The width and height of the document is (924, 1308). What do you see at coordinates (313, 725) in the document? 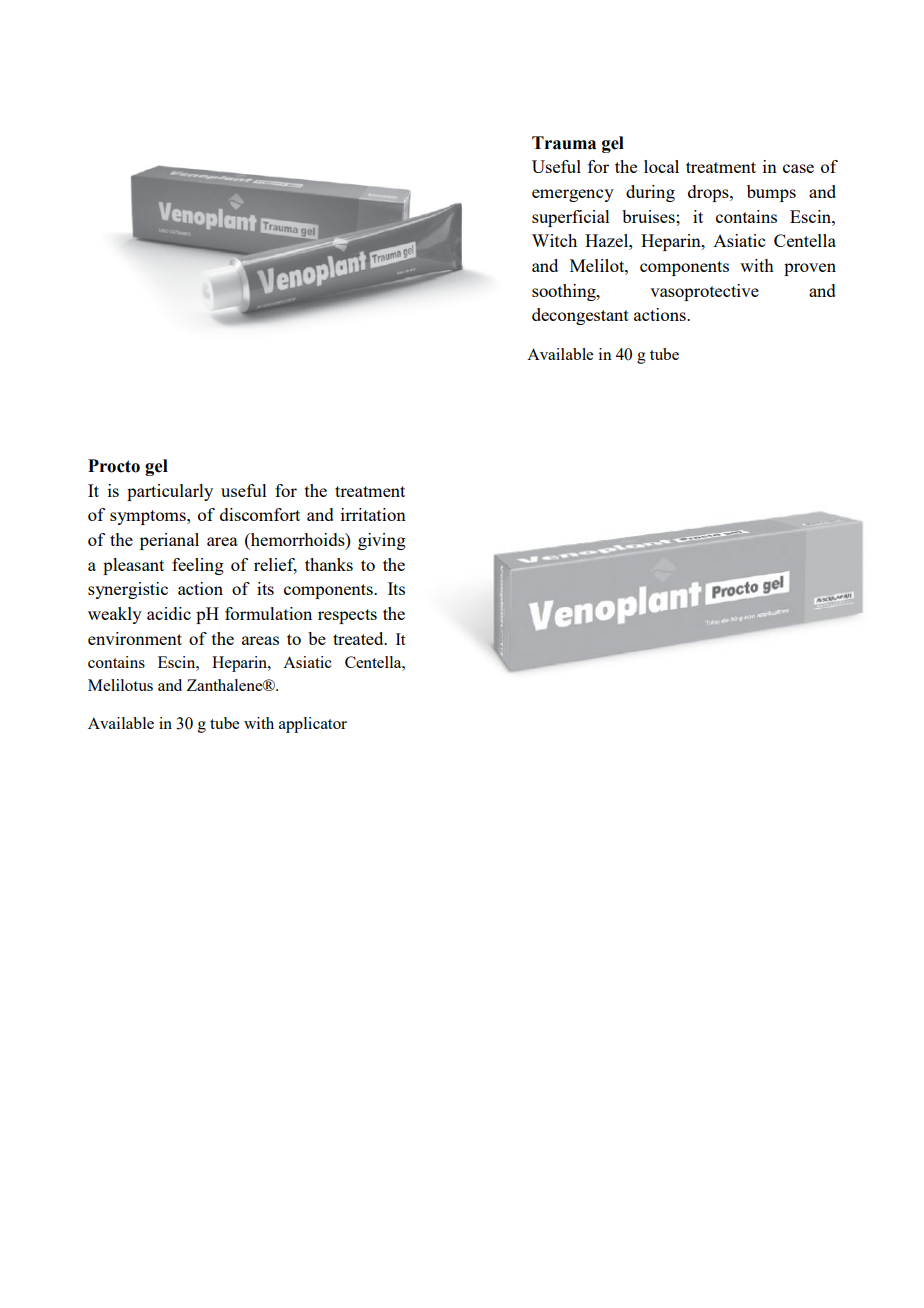
I see `applicator` at bounding box center [313, 725].
